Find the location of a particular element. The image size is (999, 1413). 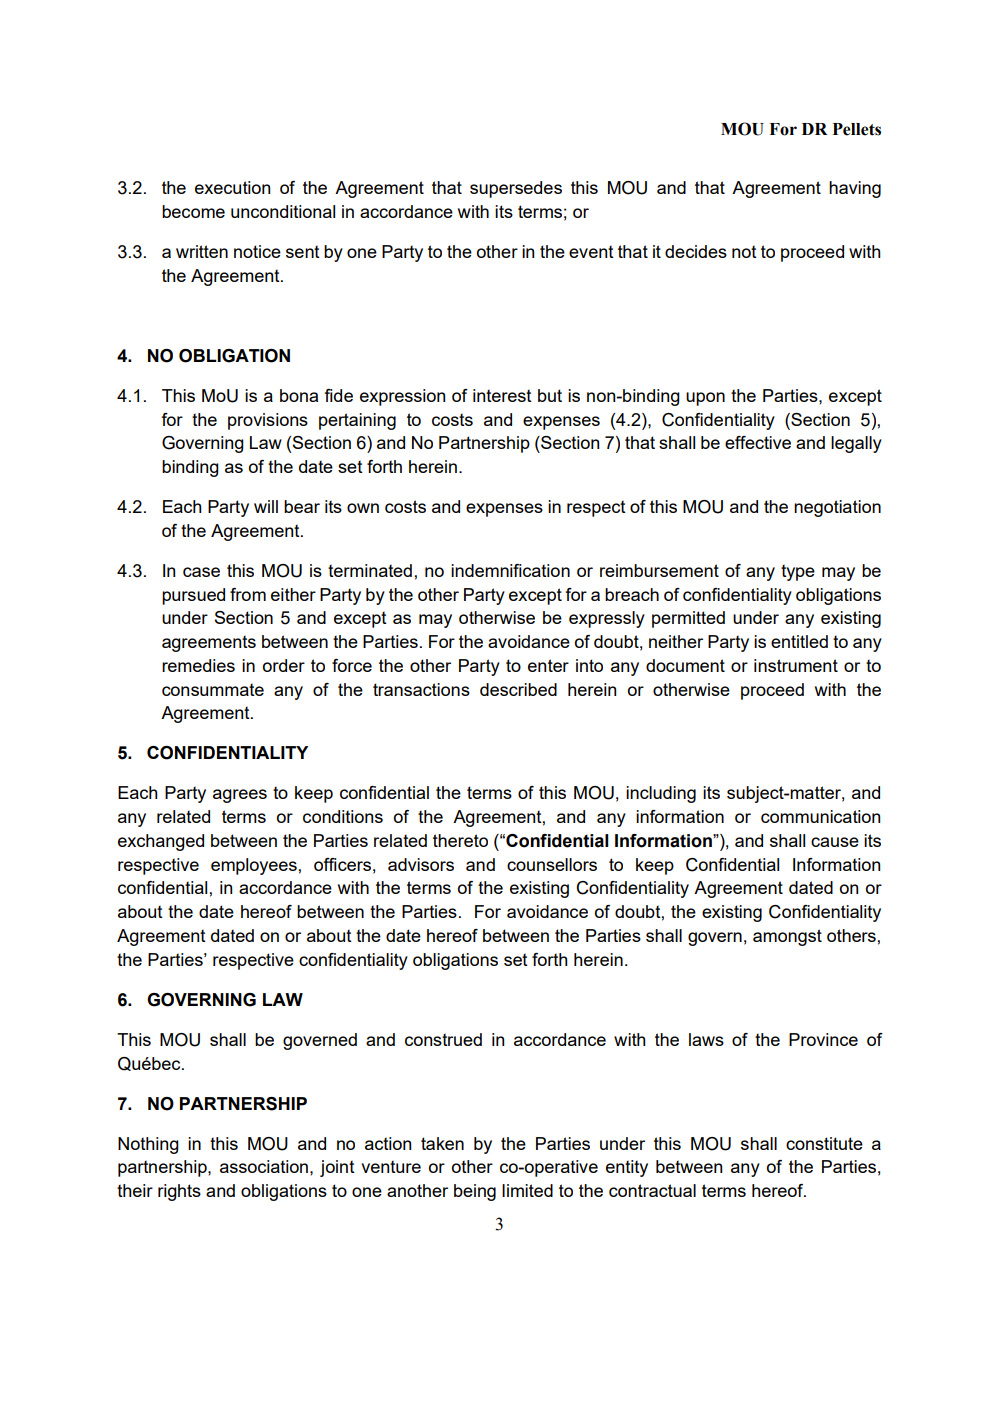

association is located at coordinates (265, 1166).
